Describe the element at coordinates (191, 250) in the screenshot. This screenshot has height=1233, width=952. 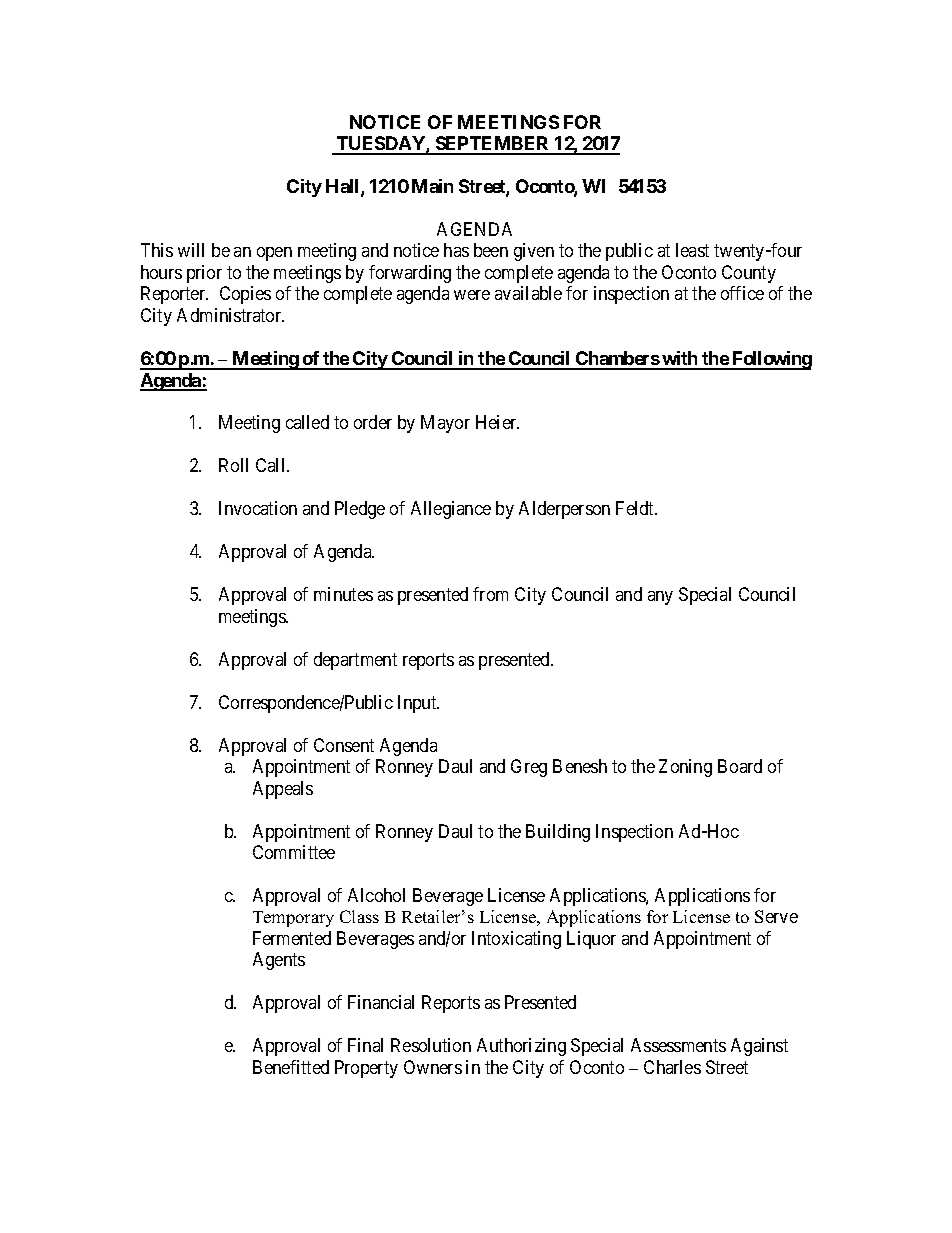
I see `will` at that location.
